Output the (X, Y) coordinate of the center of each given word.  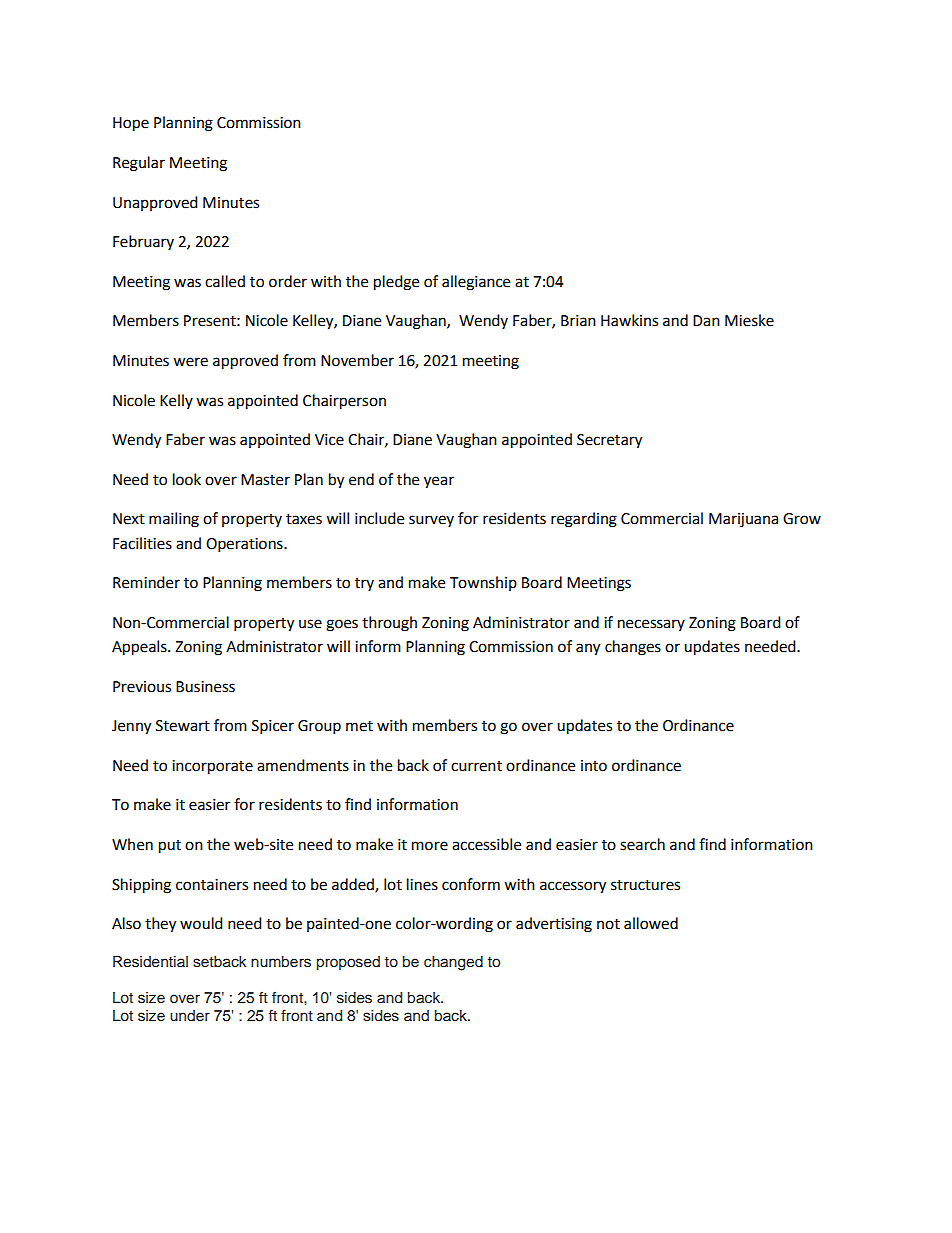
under (190, 1016)
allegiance (476, 283)
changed (453, 963)
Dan (706, 321)
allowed (651, 923)
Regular (139, 164)
